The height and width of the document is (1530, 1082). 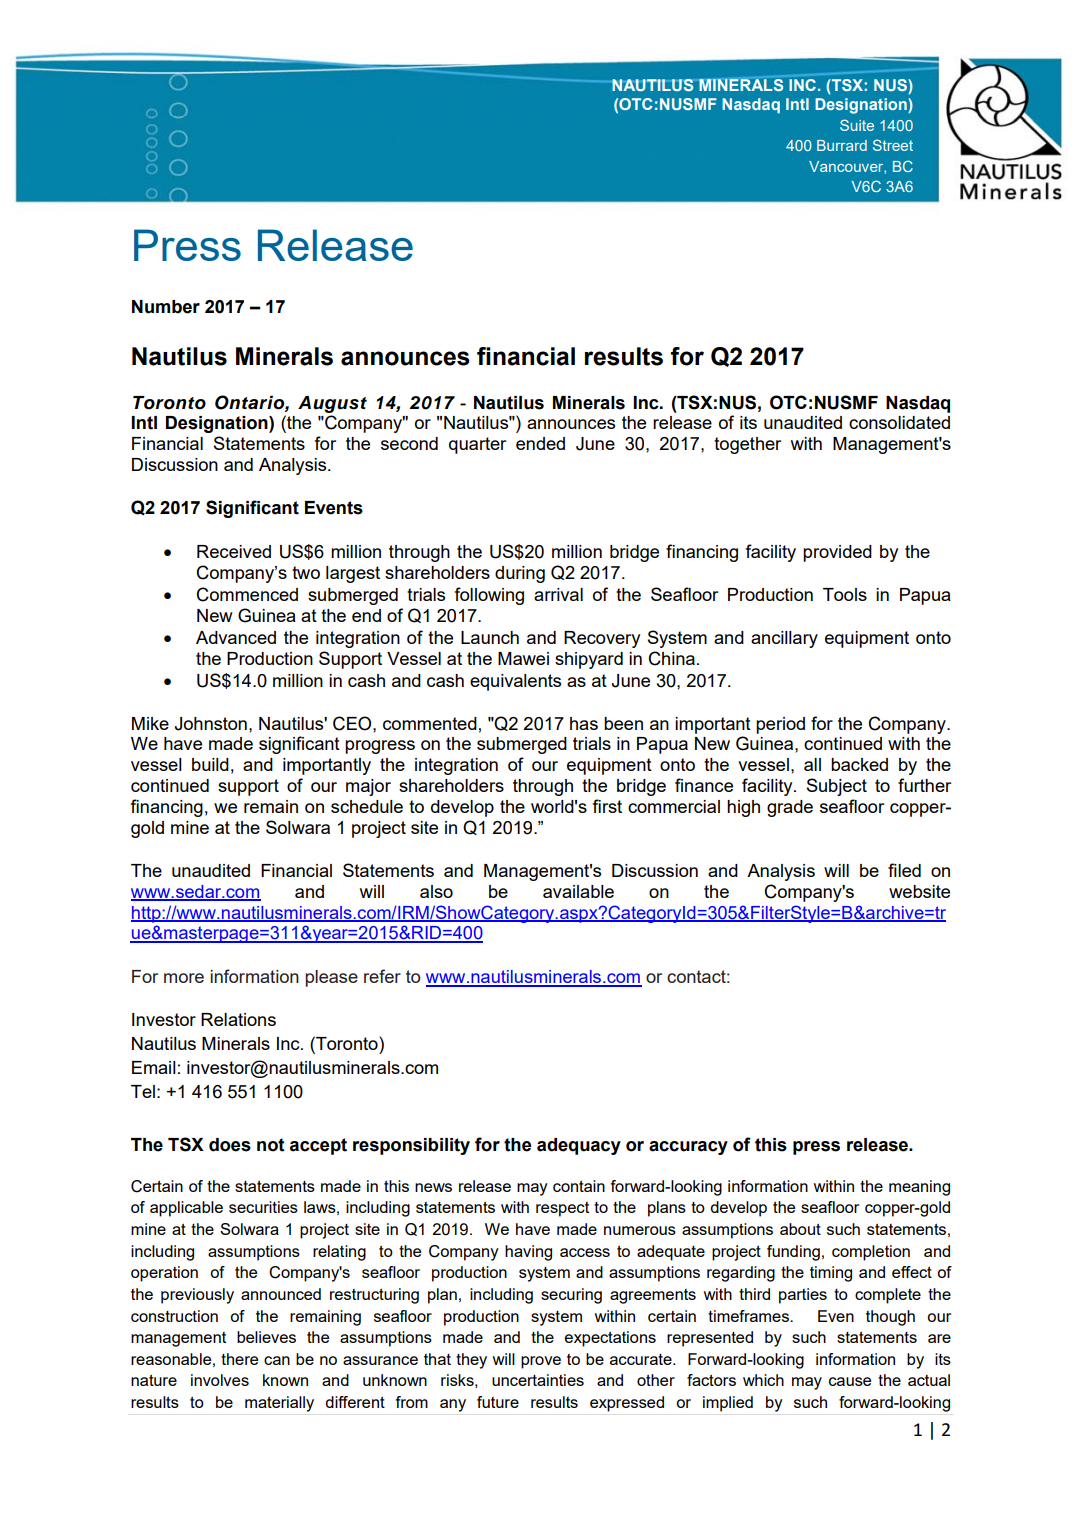 I want to click on Burrard, so click(x=842, y=145).
